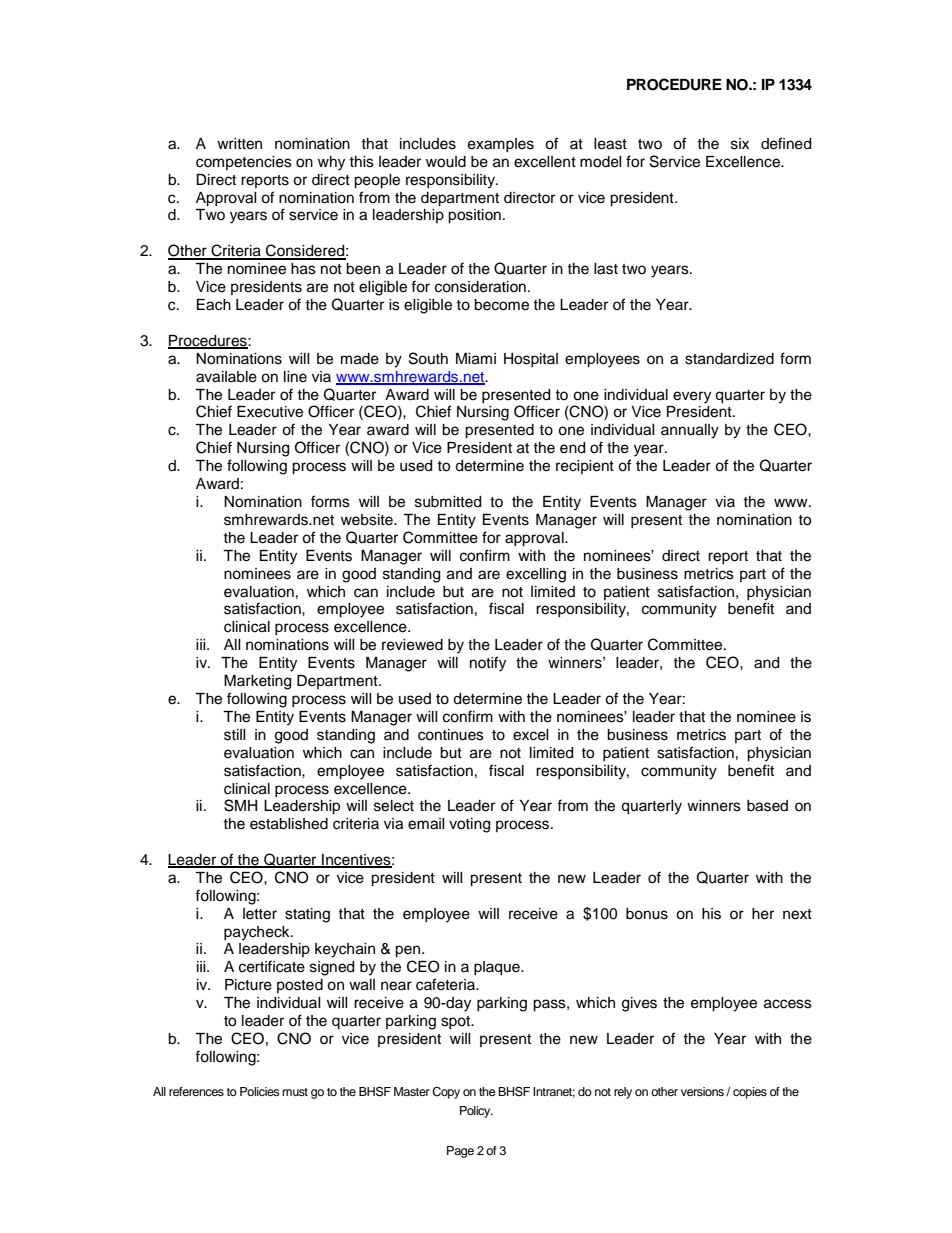 The height and width of the image is (1233, 952). I want to click on every, so click(692, 397).
